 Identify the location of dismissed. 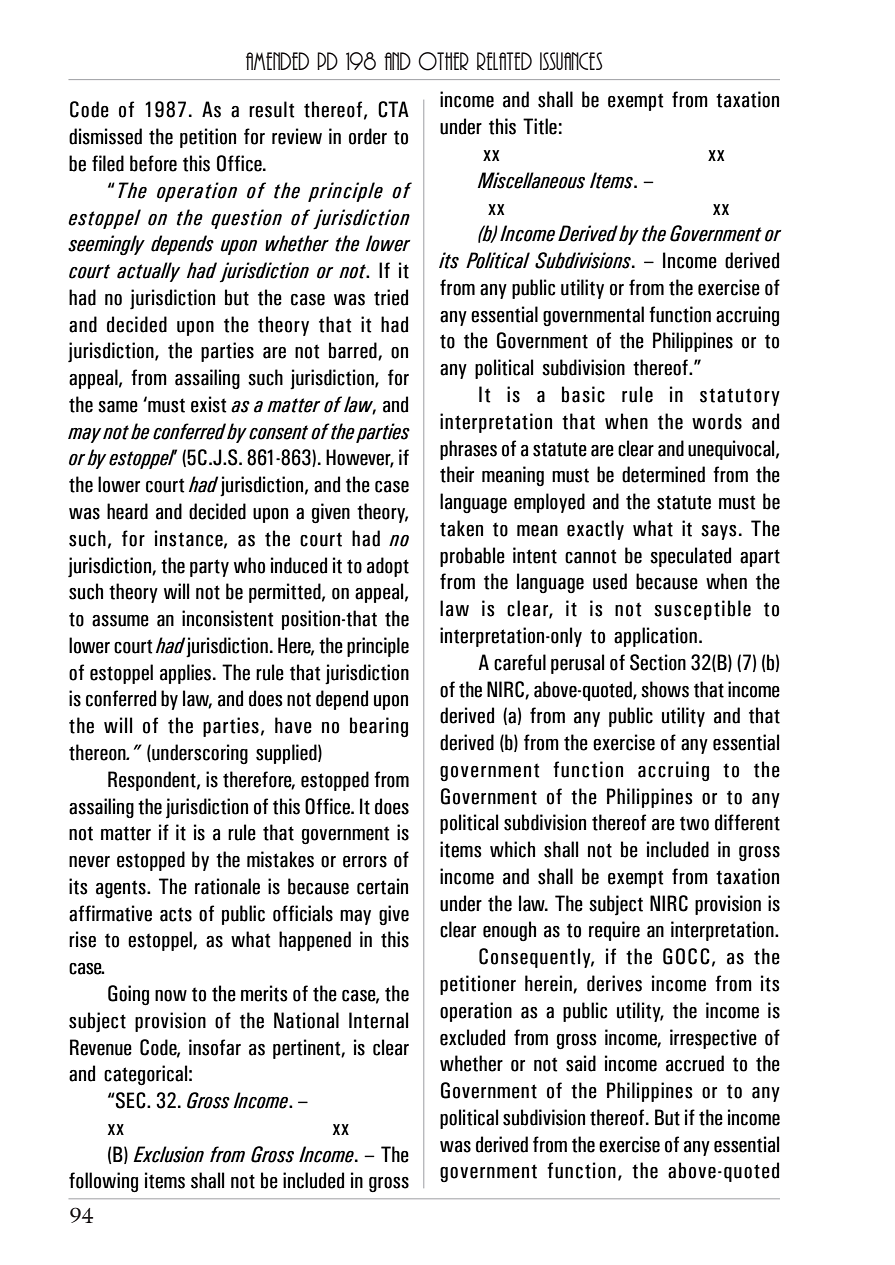
(105, 136).
